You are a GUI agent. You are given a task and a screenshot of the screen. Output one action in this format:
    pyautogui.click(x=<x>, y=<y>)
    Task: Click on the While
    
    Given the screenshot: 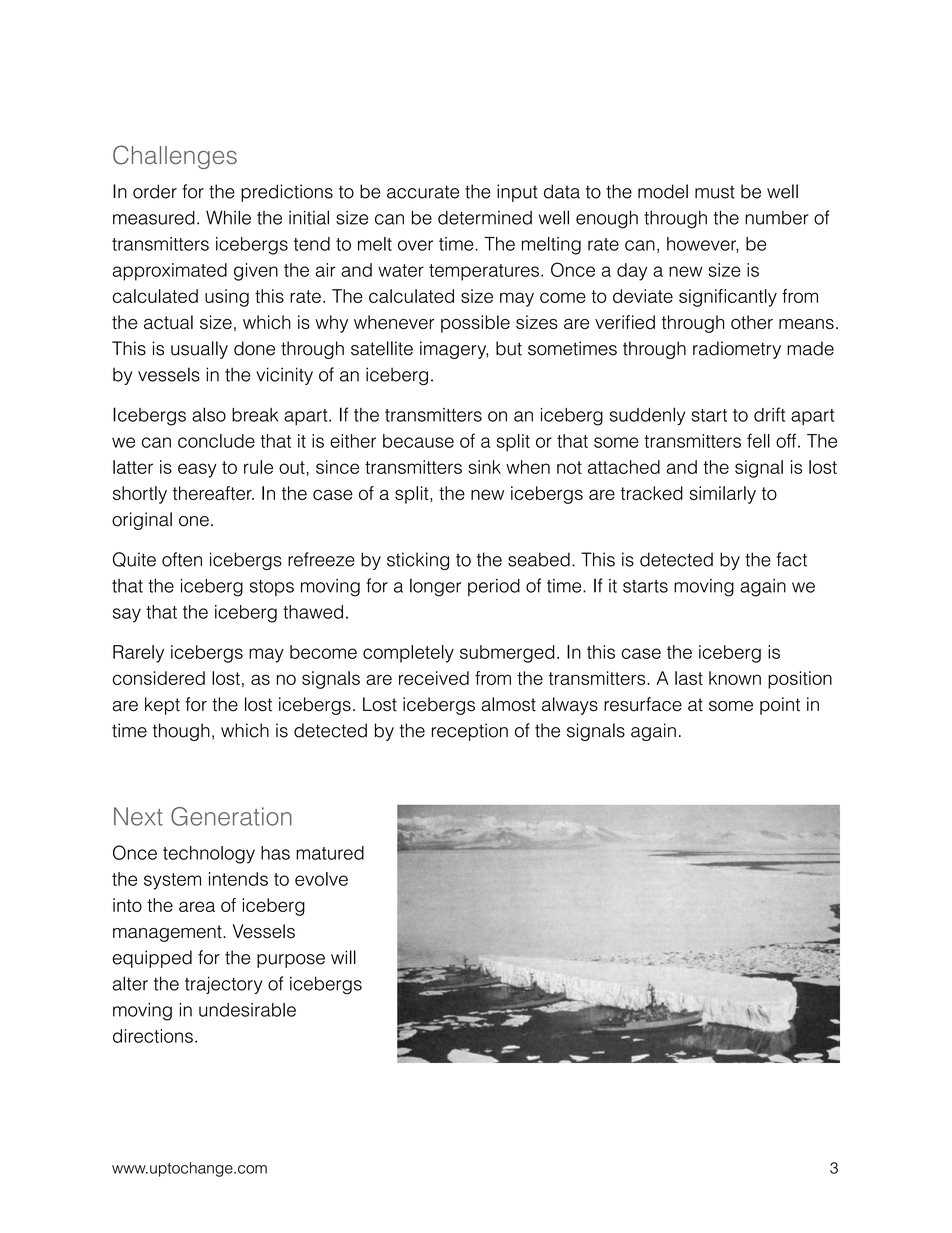 What is the action you would take?
    pyautogui.click(x=228, y=217)
